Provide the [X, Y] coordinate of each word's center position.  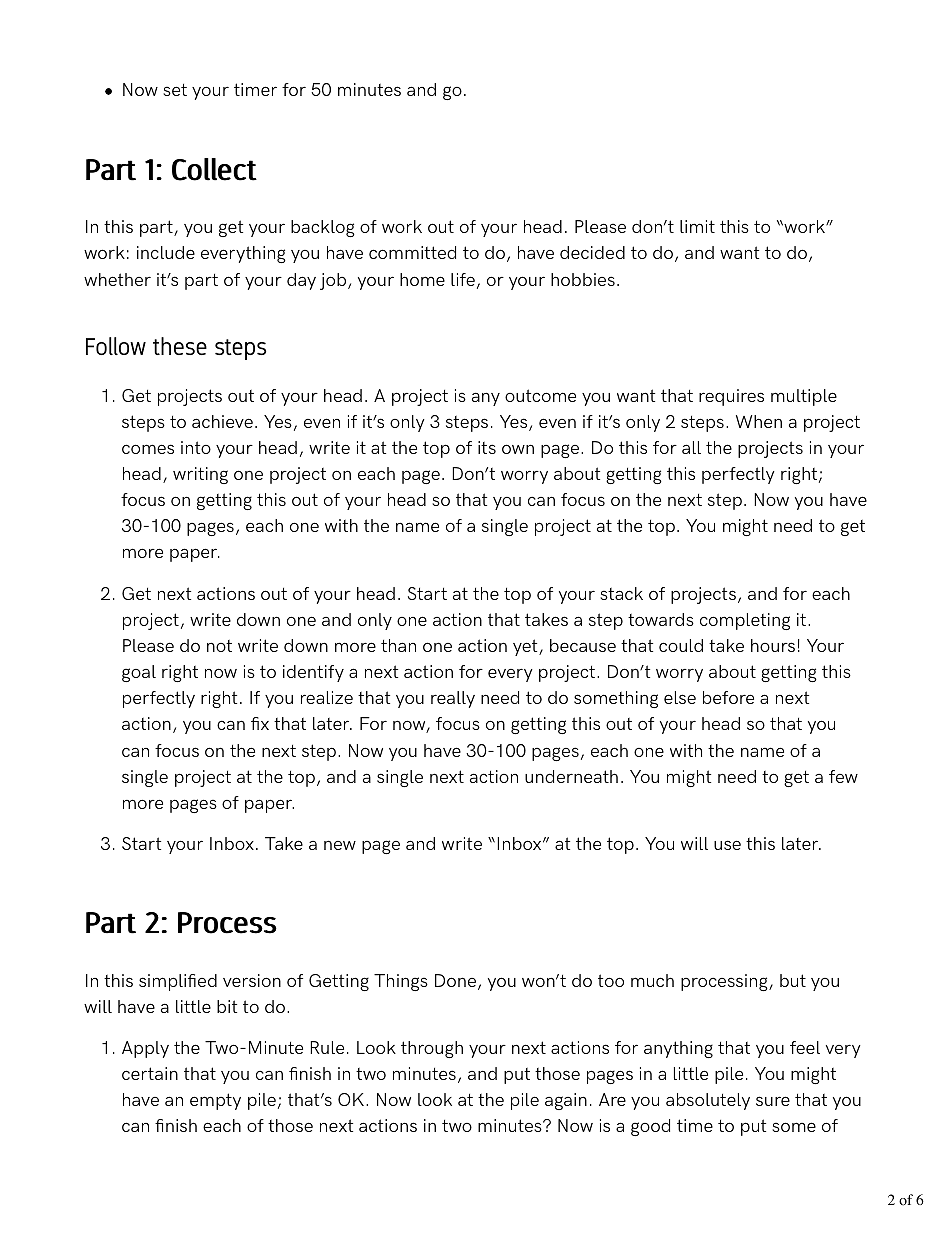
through [432, 1049]
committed [412, 252]
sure [773, 1101]
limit [697, 226]
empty [215, 1101]
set [175, 89]
